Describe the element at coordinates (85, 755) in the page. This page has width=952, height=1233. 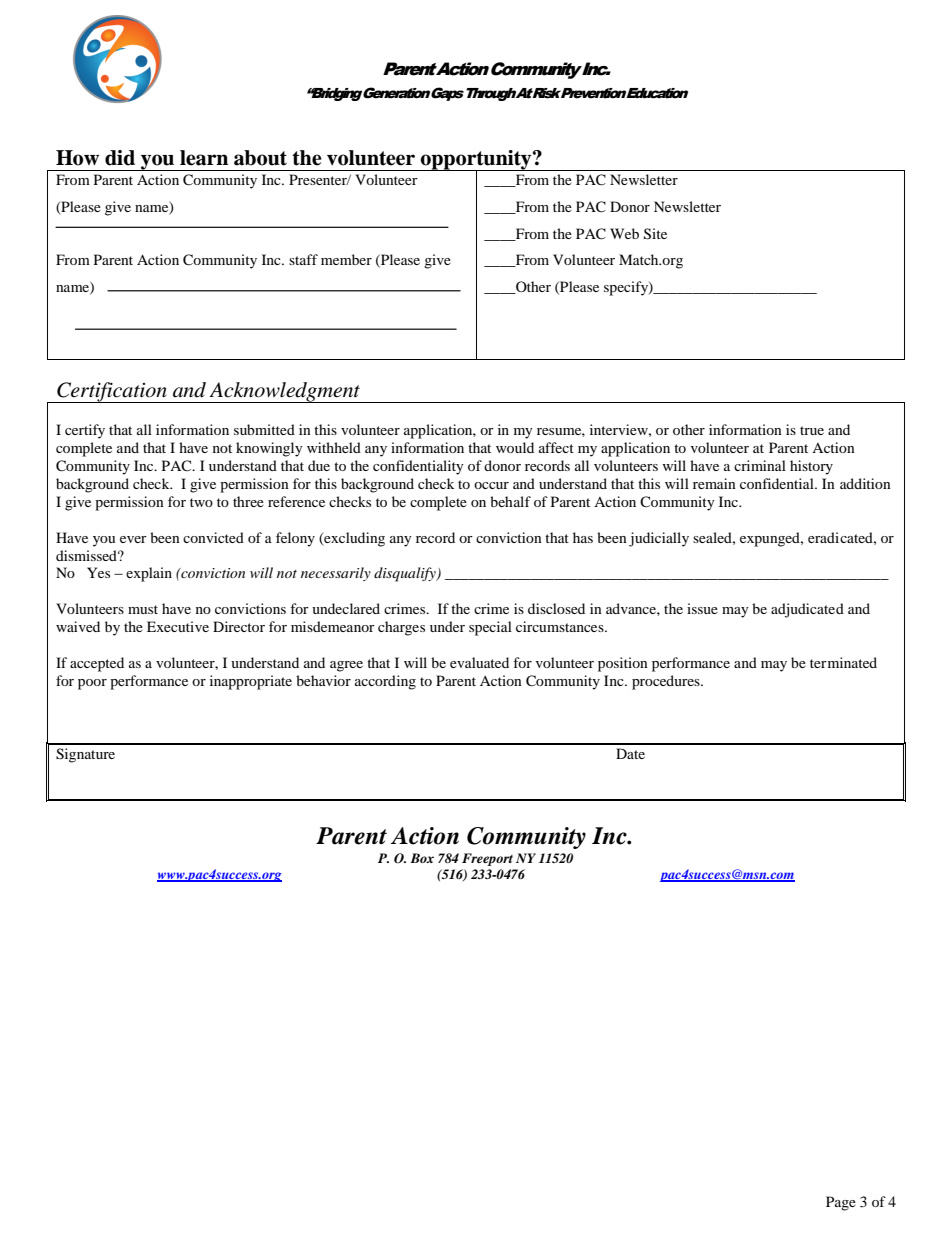
I see `Signature` at that location.
